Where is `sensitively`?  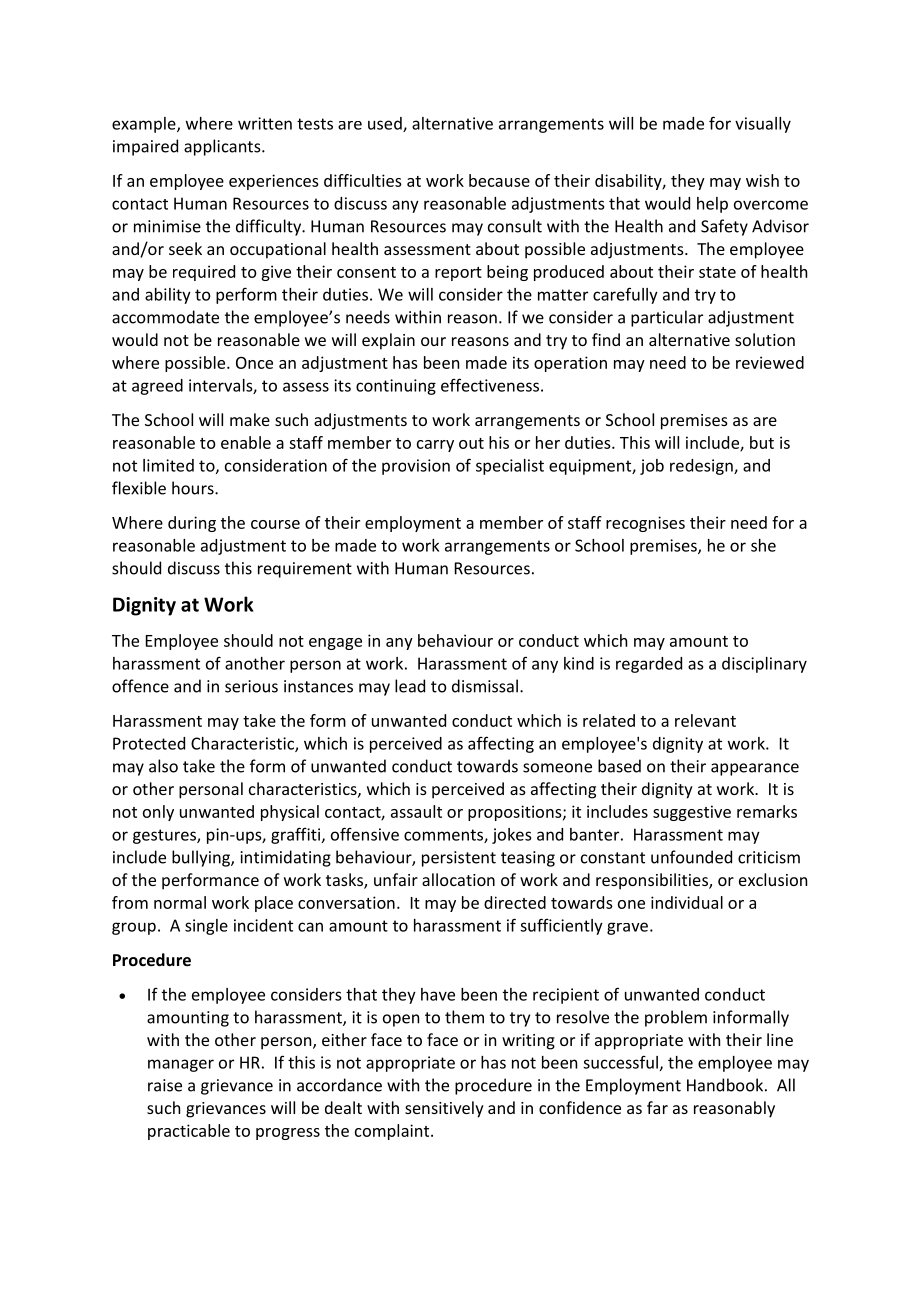 sensitively is located at coordinates (444, 1109).
